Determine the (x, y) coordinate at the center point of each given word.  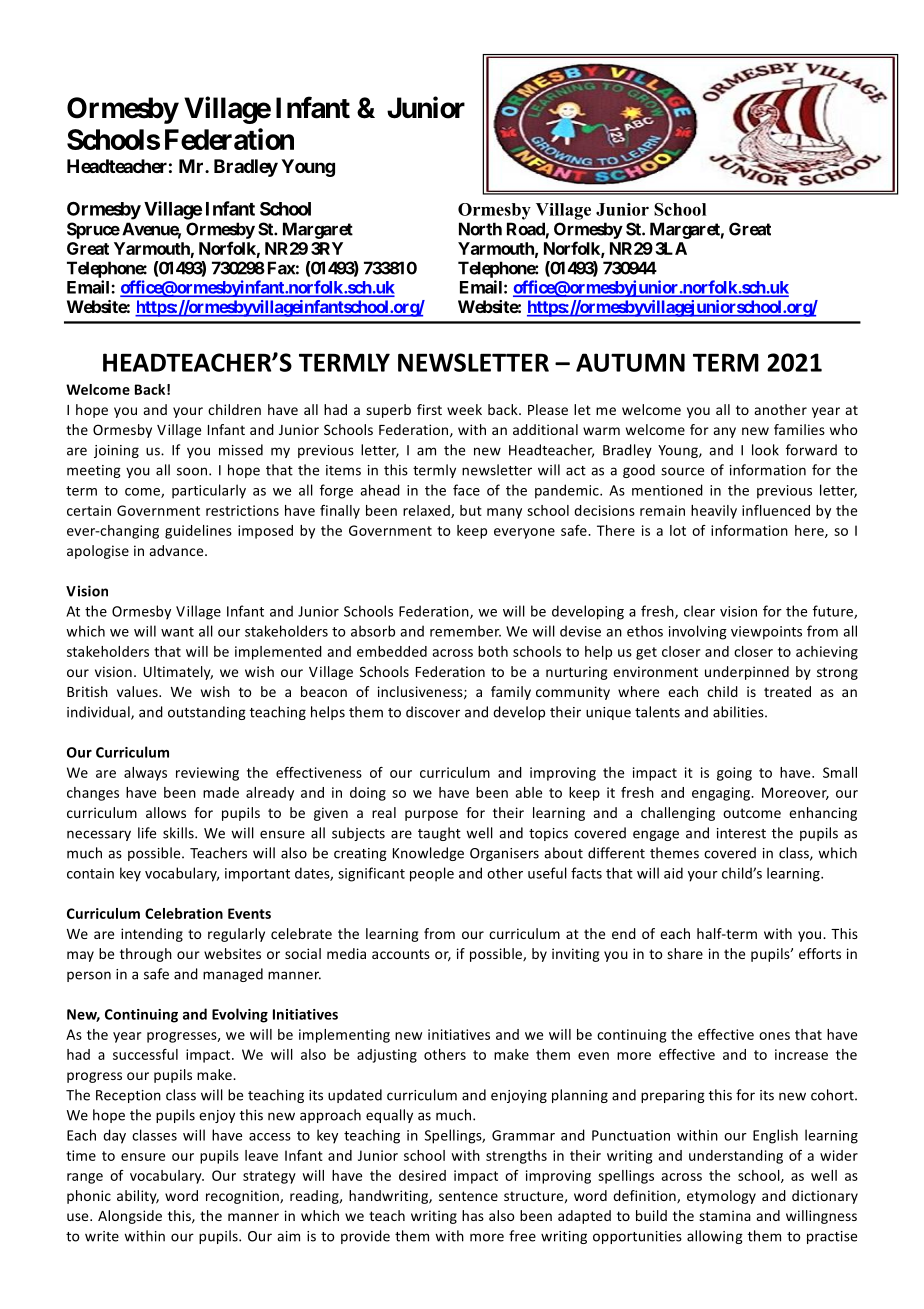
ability (138, 1197)
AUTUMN (630, 362)
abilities (739, 712)
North (480, 229)
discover (433, 712)
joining (116, 451)
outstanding (207, 713)
